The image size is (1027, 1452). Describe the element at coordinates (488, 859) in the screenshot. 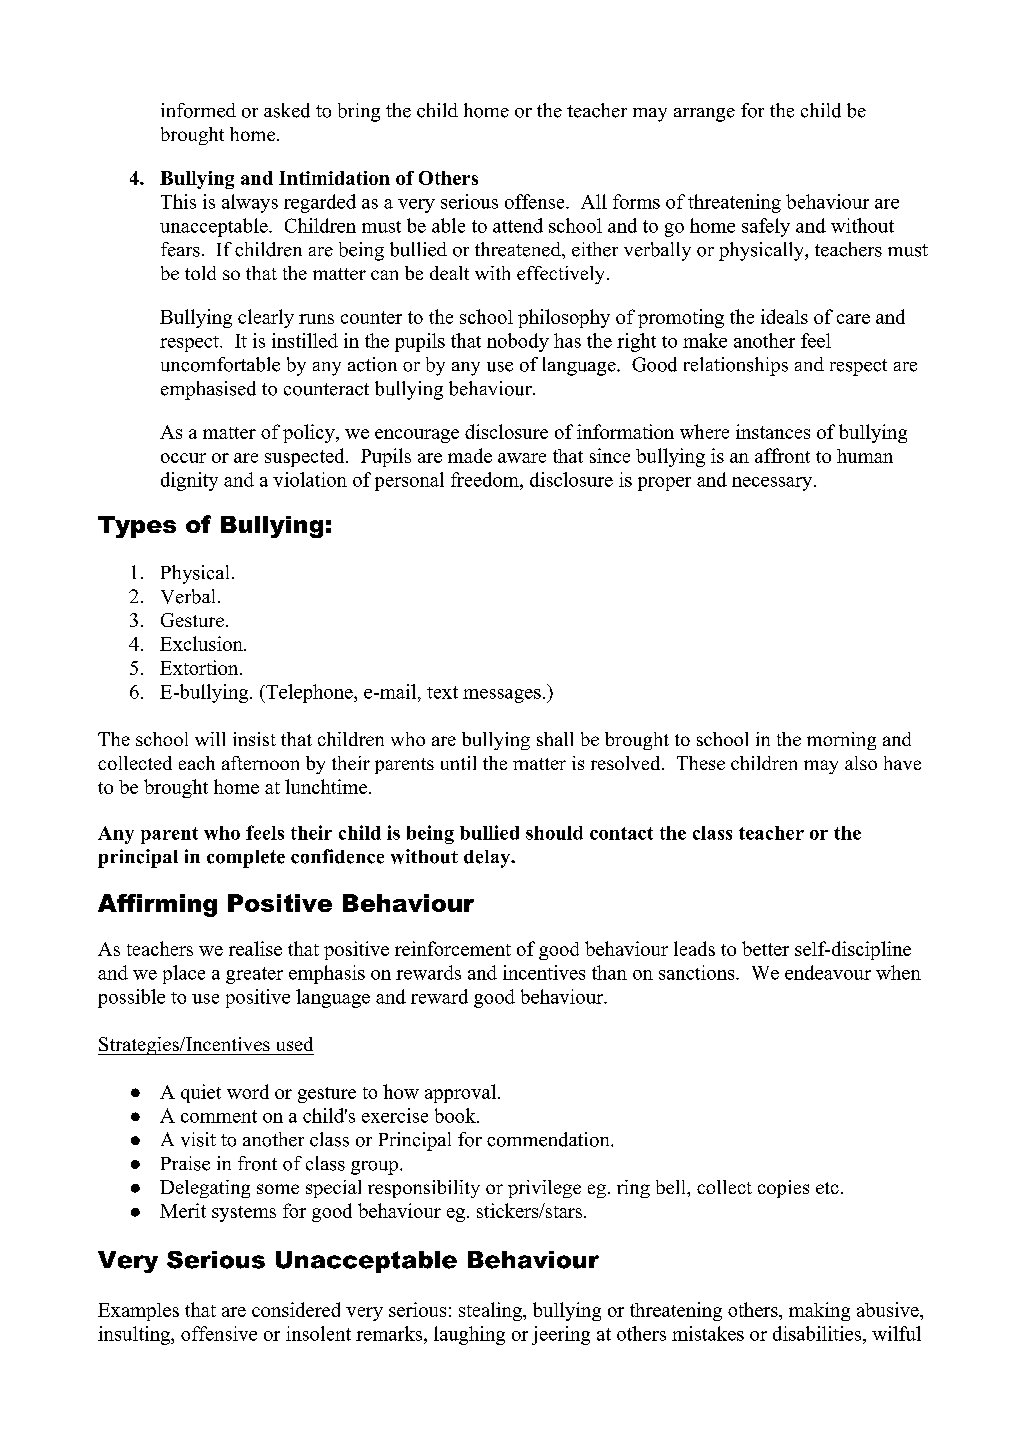

I see `delay` at that location.
